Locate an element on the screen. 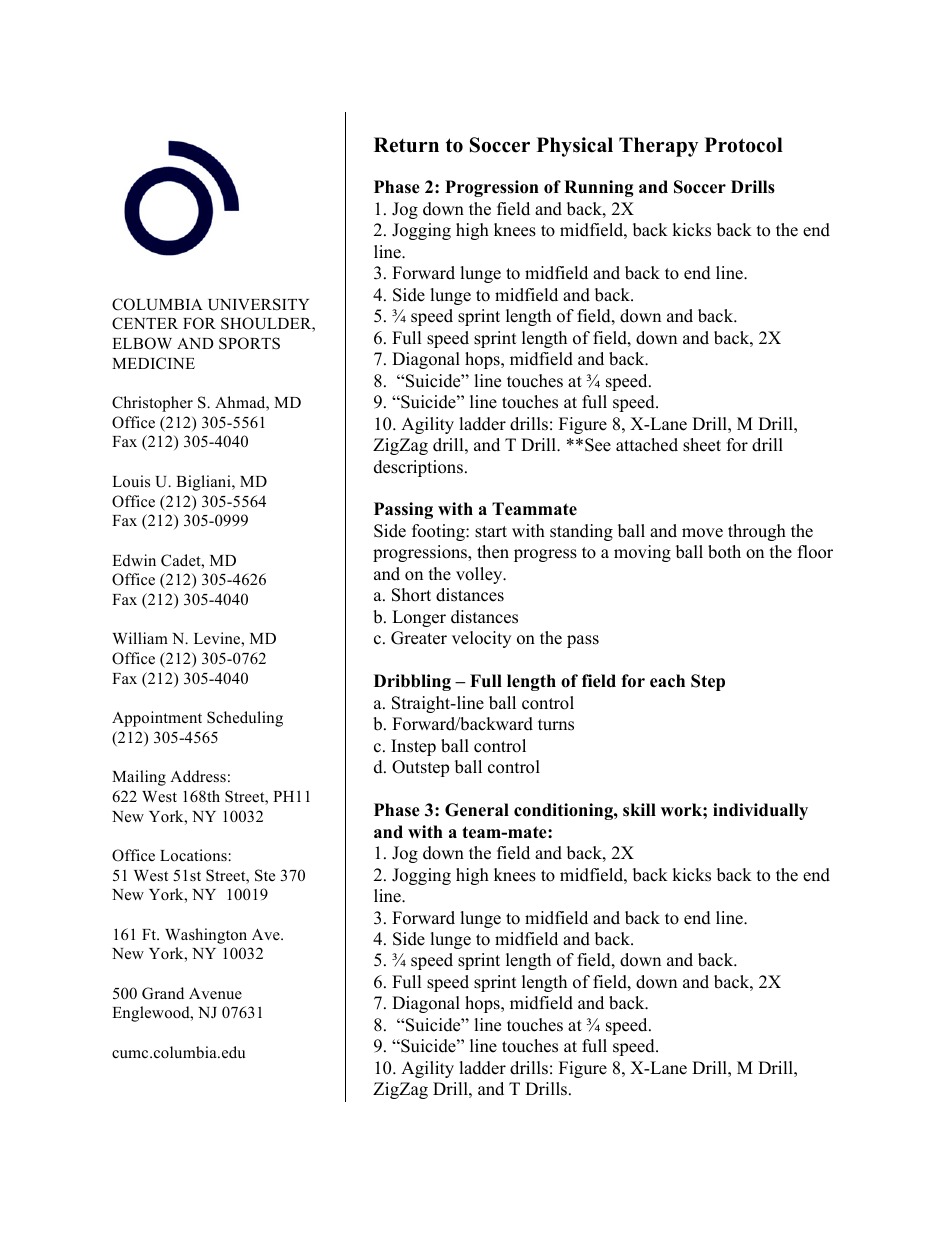 This screenshot has height=1233, width=952. Edwin is located at coordinates (134, 560).
